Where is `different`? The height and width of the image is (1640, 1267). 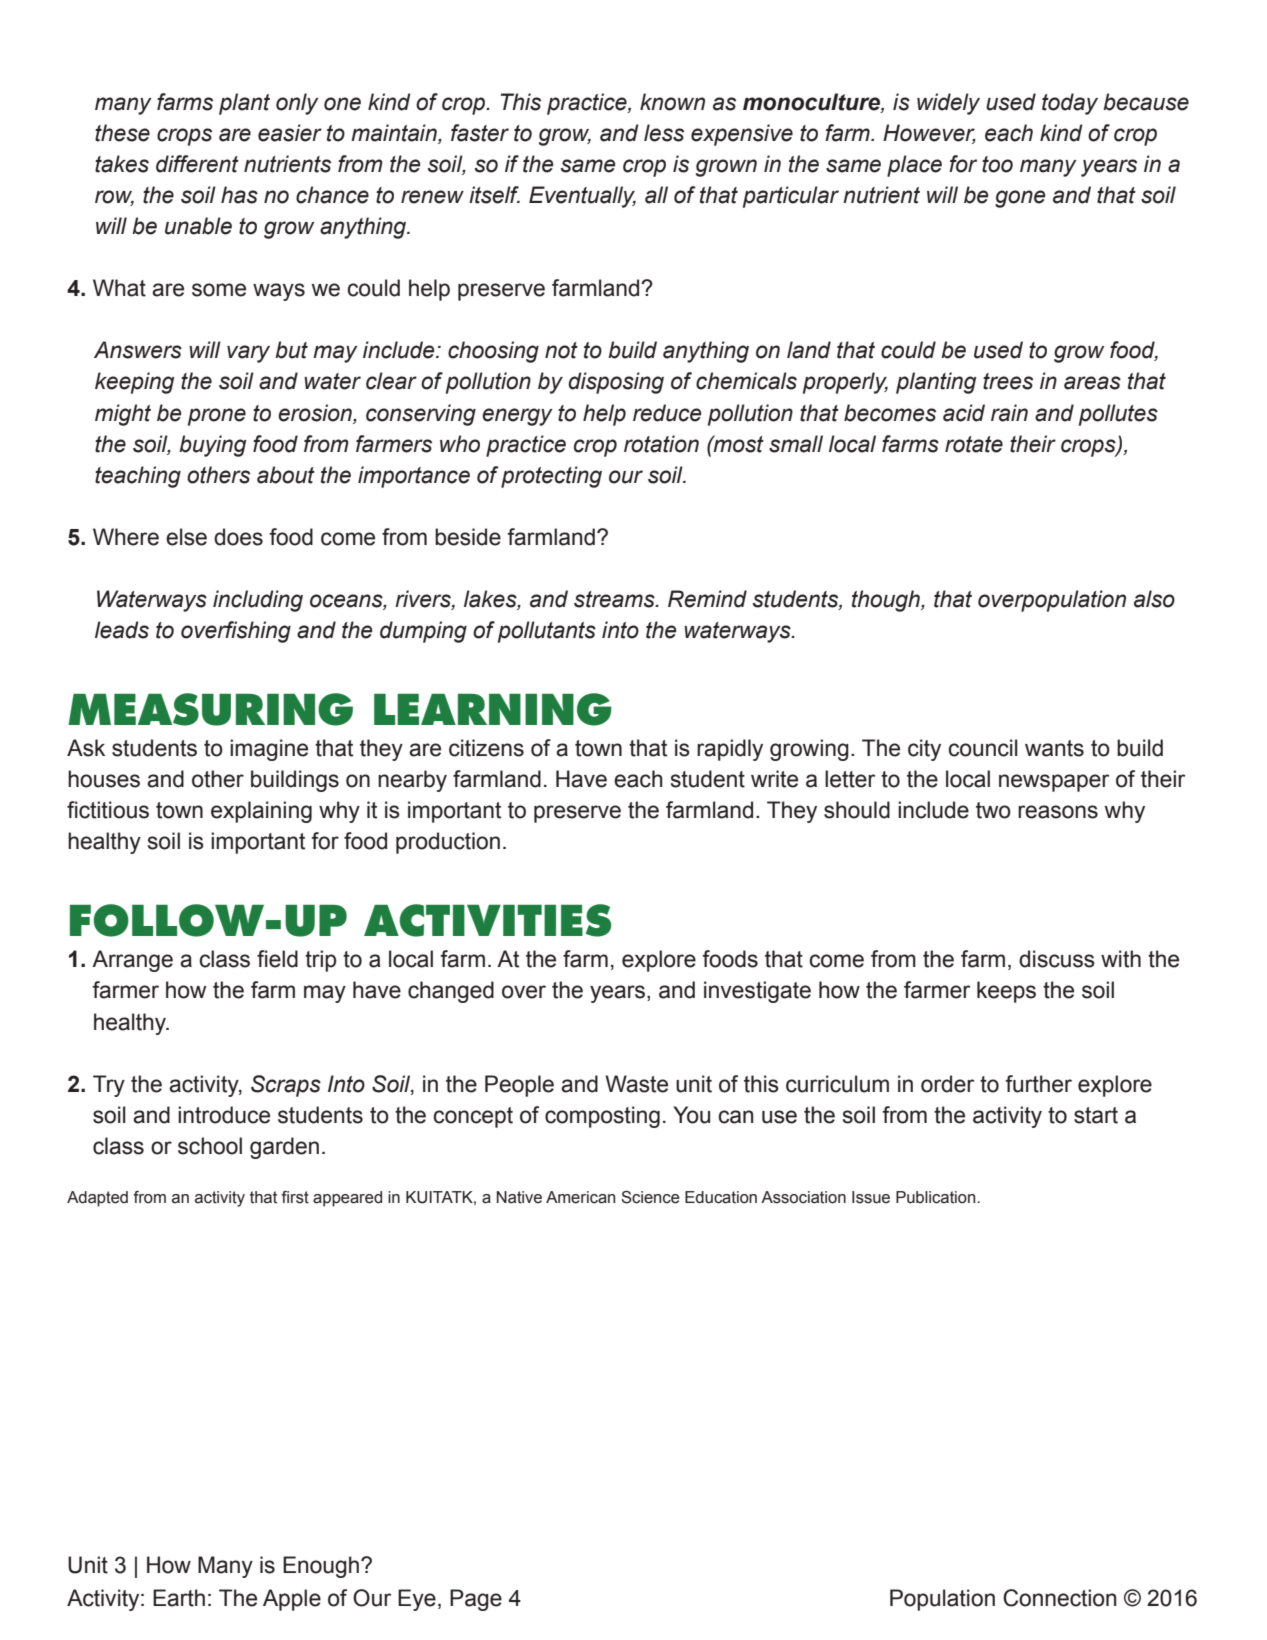
different is located at coordinates (197, 164).
